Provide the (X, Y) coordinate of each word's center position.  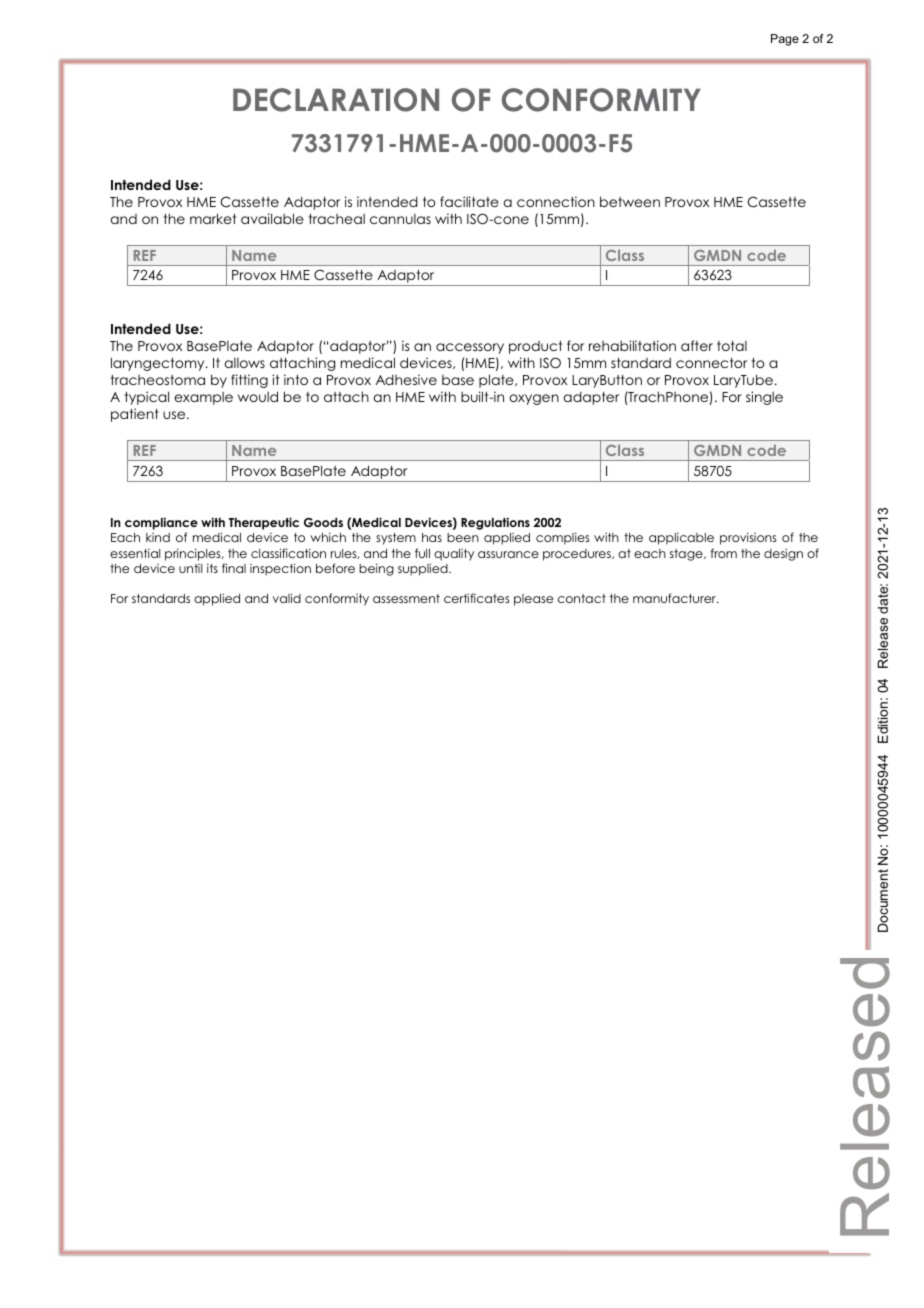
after (697, 345)
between (630, 201)
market (213, 218)
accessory (470, 348)
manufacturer (675, 598)
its (212, 568)
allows (244, 363)
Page (785, 40)
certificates (477, 598)
